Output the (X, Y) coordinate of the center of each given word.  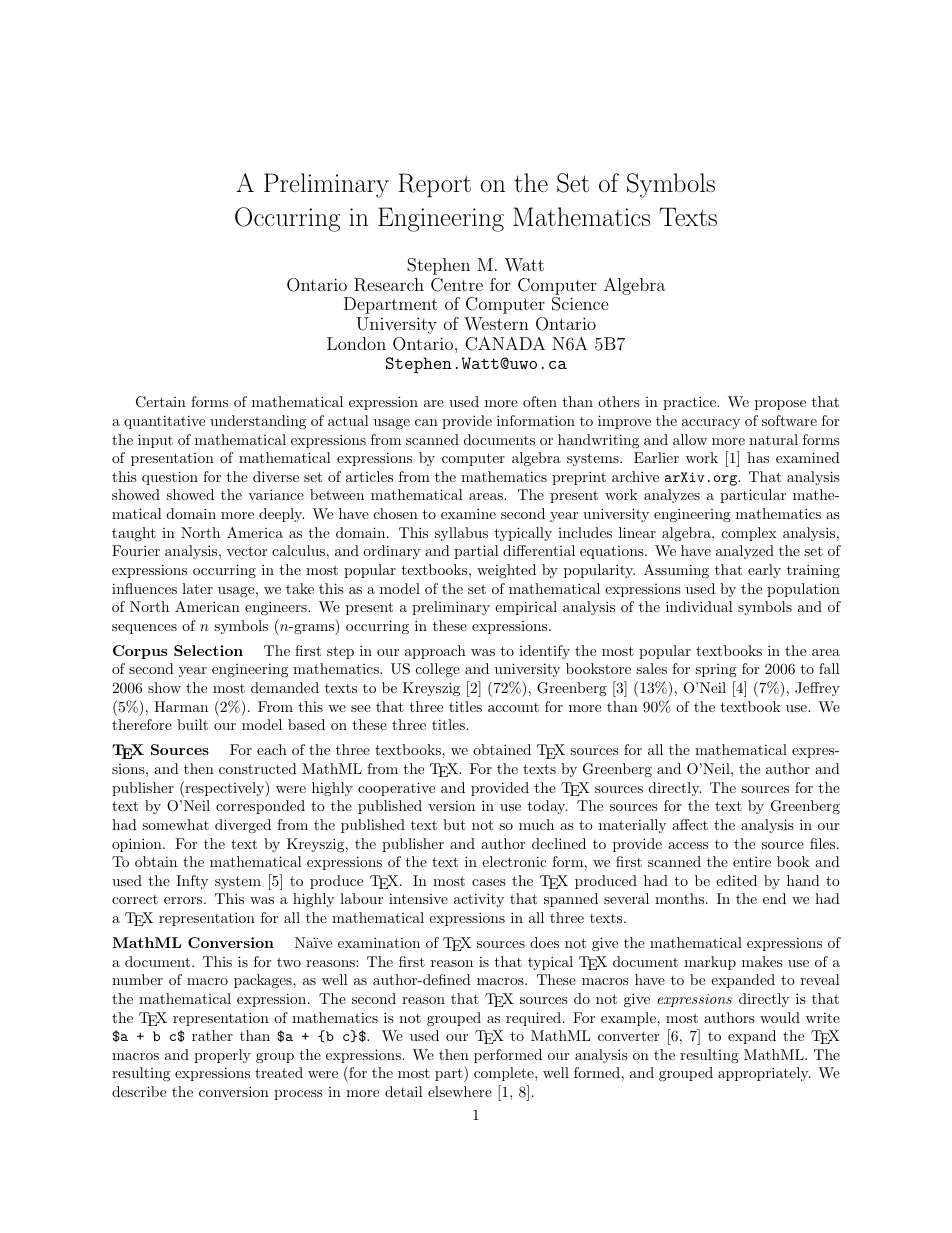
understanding (258, 422)
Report (434, 185)
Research (389, 285)
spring (716, 670)
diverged (243, 826)
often (540, 401)
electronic (514, 861)
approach (435, 652)
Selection (208, 650)
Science (580, 304)
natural (773, 439)
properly (222, 1056)
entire (752, 861)
